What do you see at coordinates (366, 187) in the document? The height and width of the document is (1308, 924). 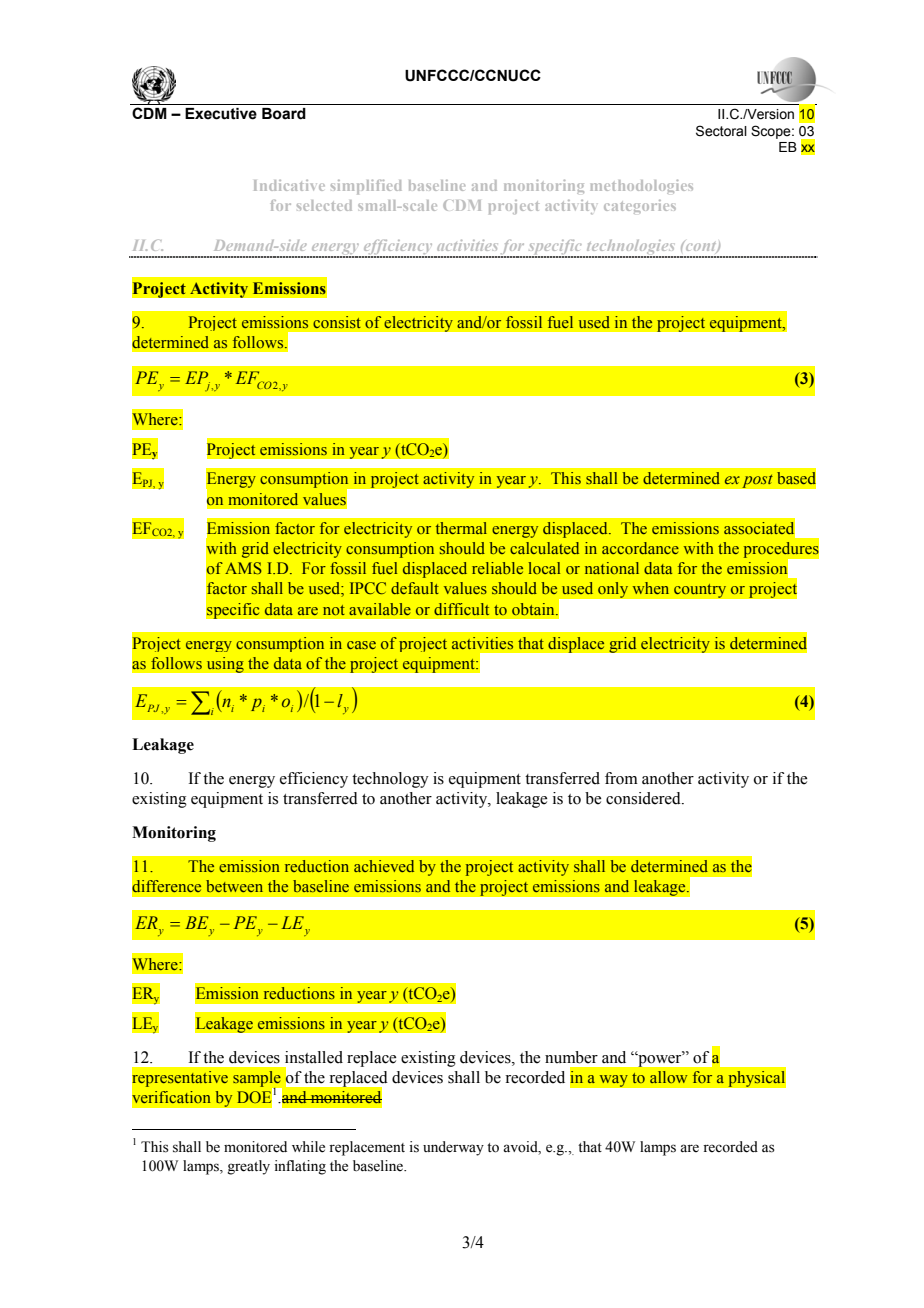 I see `simplified` at bounding box center [366, 187].
